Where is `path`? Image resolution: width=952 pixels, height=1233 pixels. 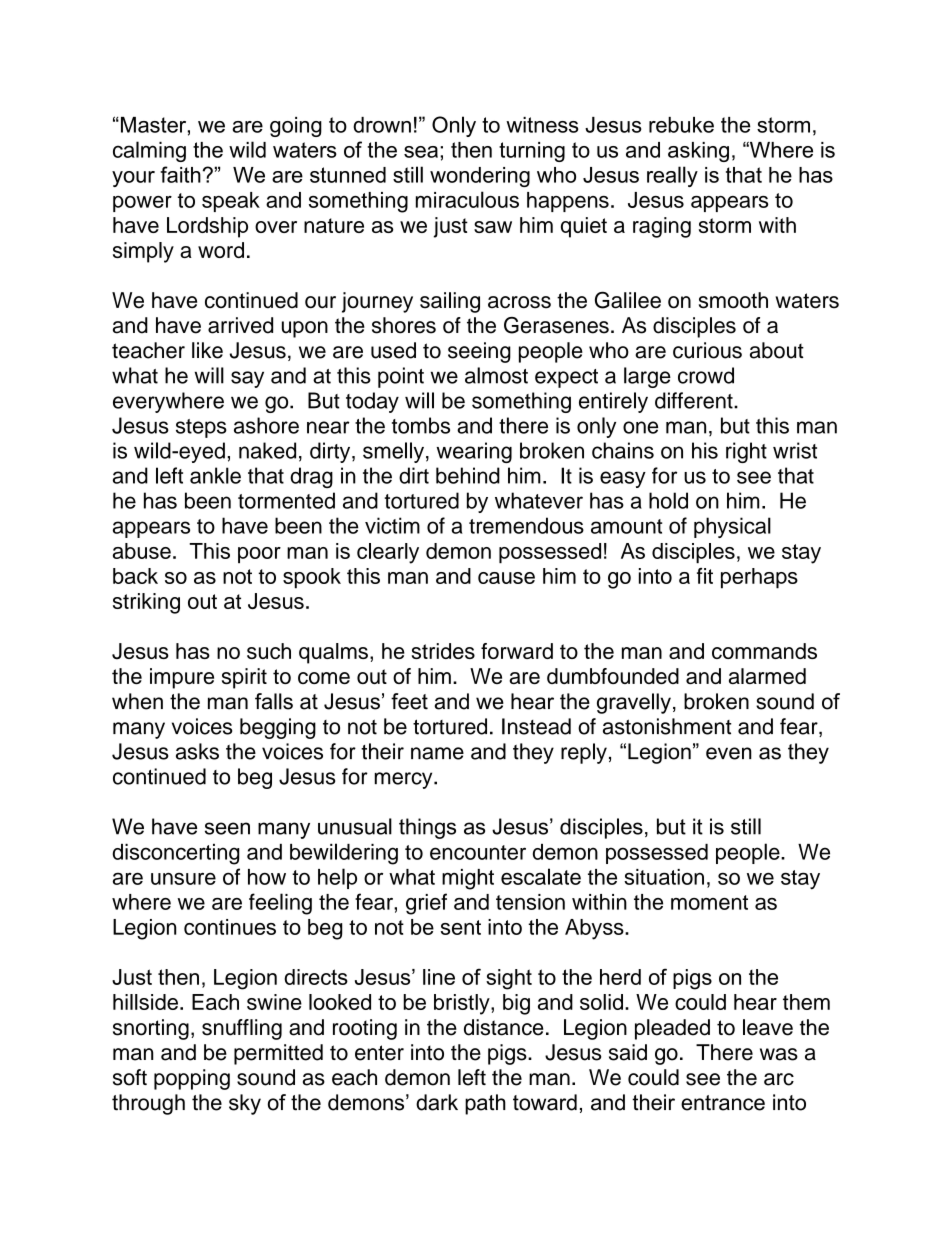 path is located at coordinates (485, 1104).
